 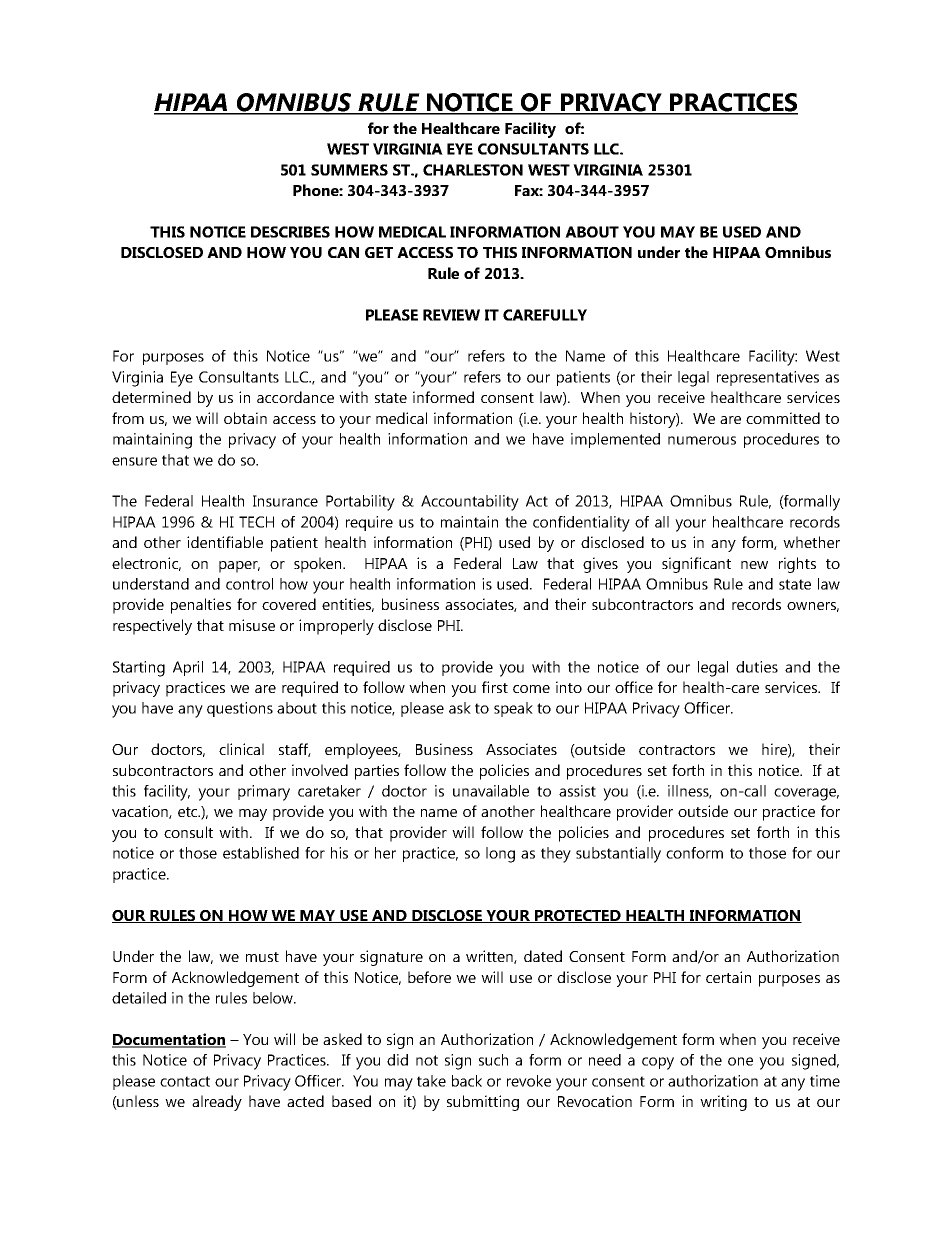 What do you see at coordinates (252, 625) in the screenshot?
I see `misuse` at bounding box center [252, 625].
